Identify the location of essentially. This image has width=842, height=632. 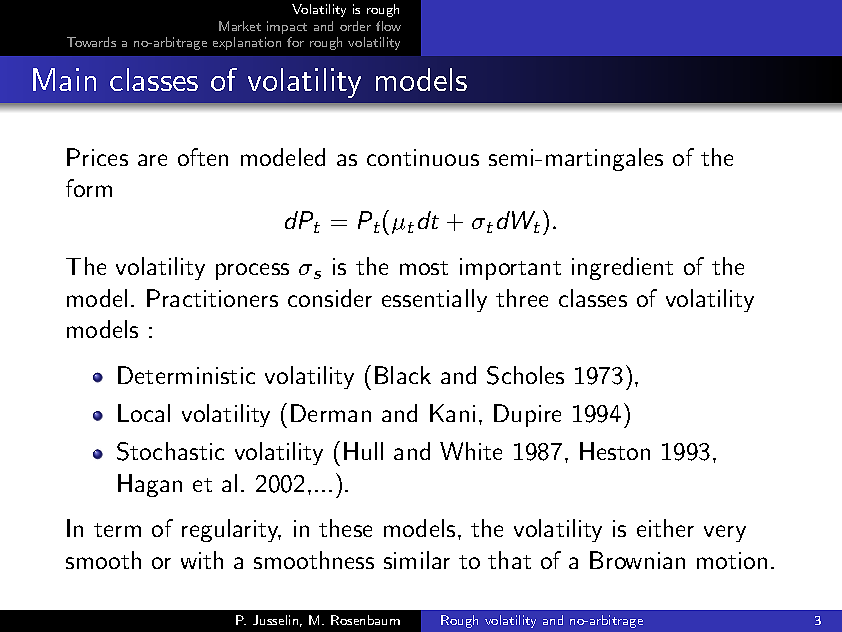
(434, 300).
